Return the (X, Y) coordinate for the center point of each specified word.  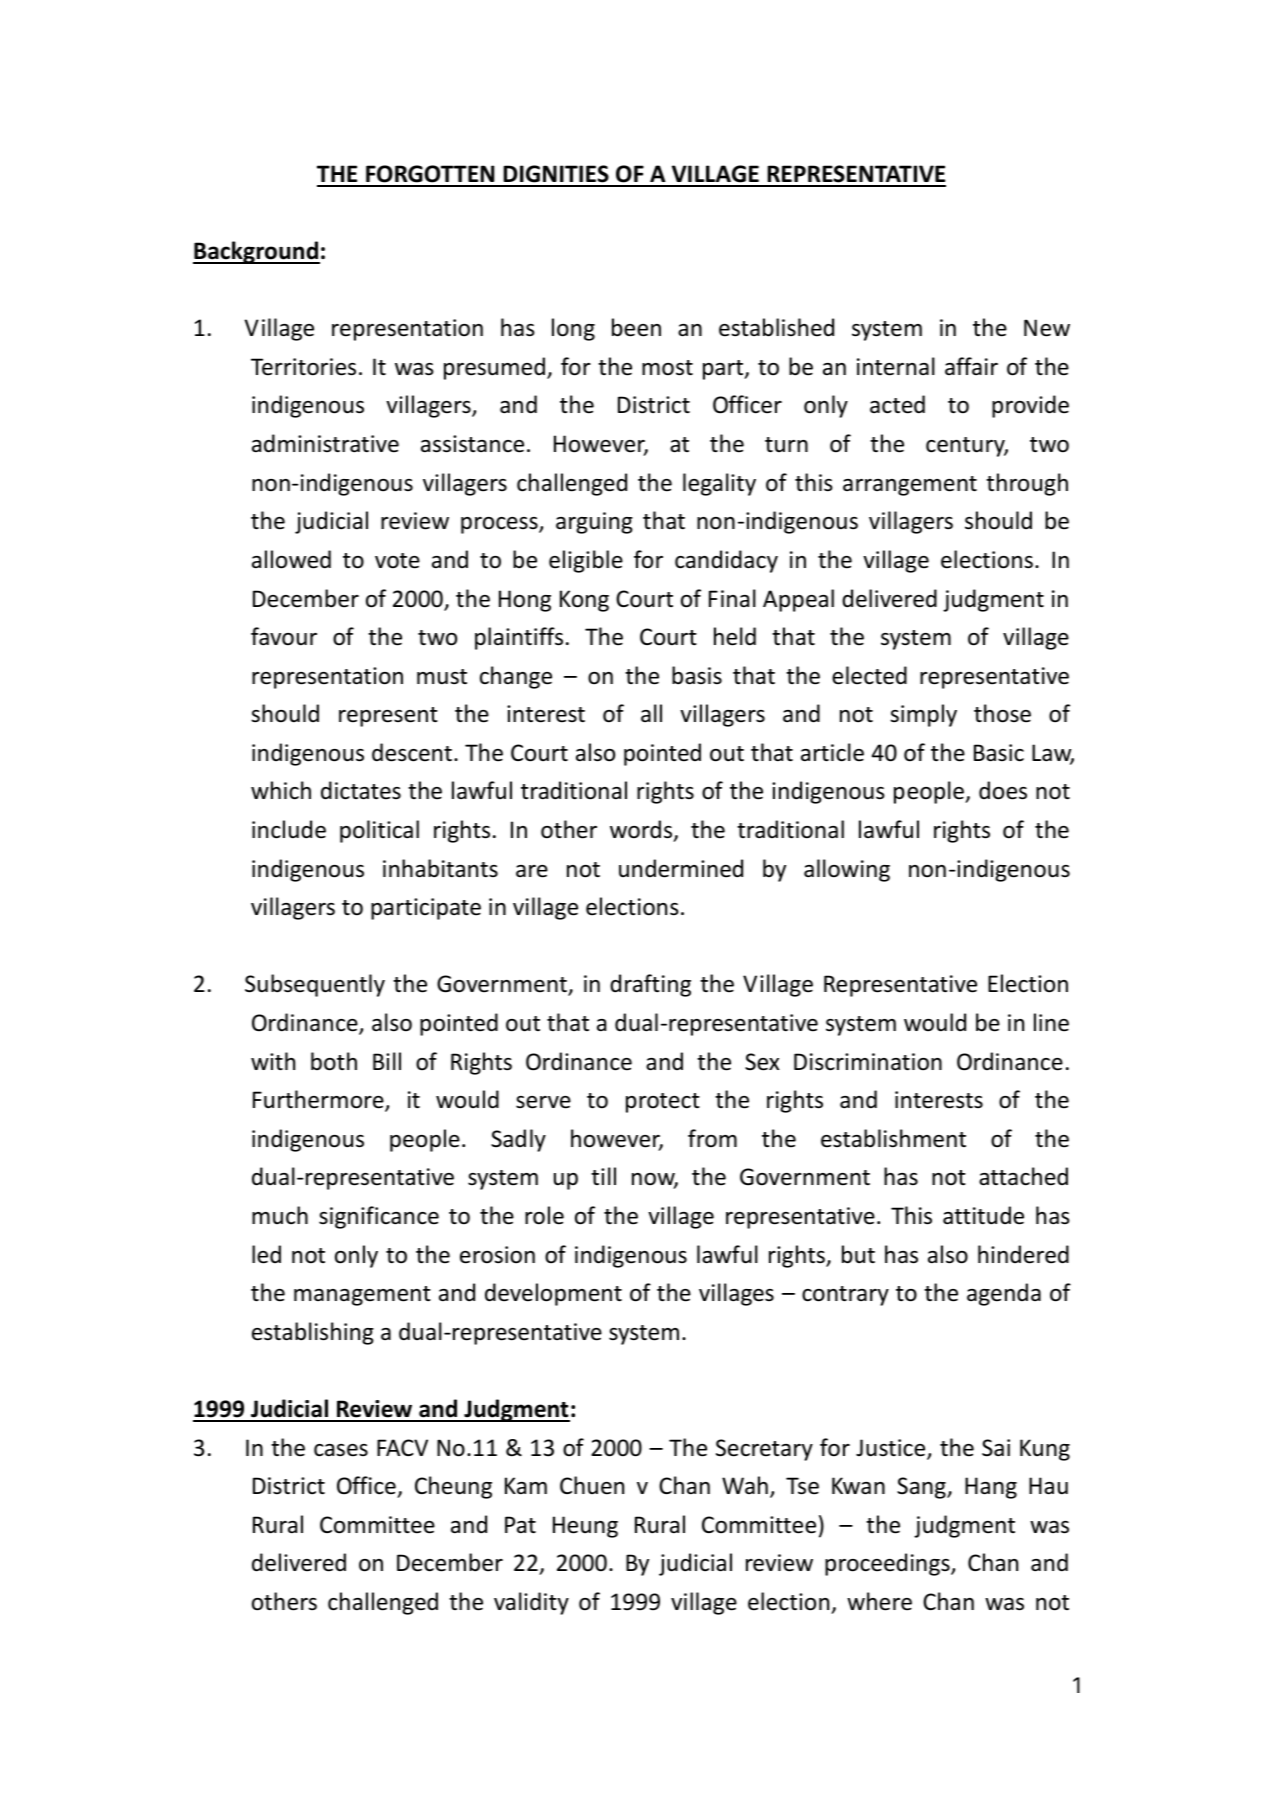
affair (971, 366)
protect (663, 1103)
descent (412, 752)
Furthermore (319, 1100)
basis (697, 675)
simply (923, 715)
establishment (893, 1138)
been (636, 327)
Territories (303, 367)
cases (341, 1450)
